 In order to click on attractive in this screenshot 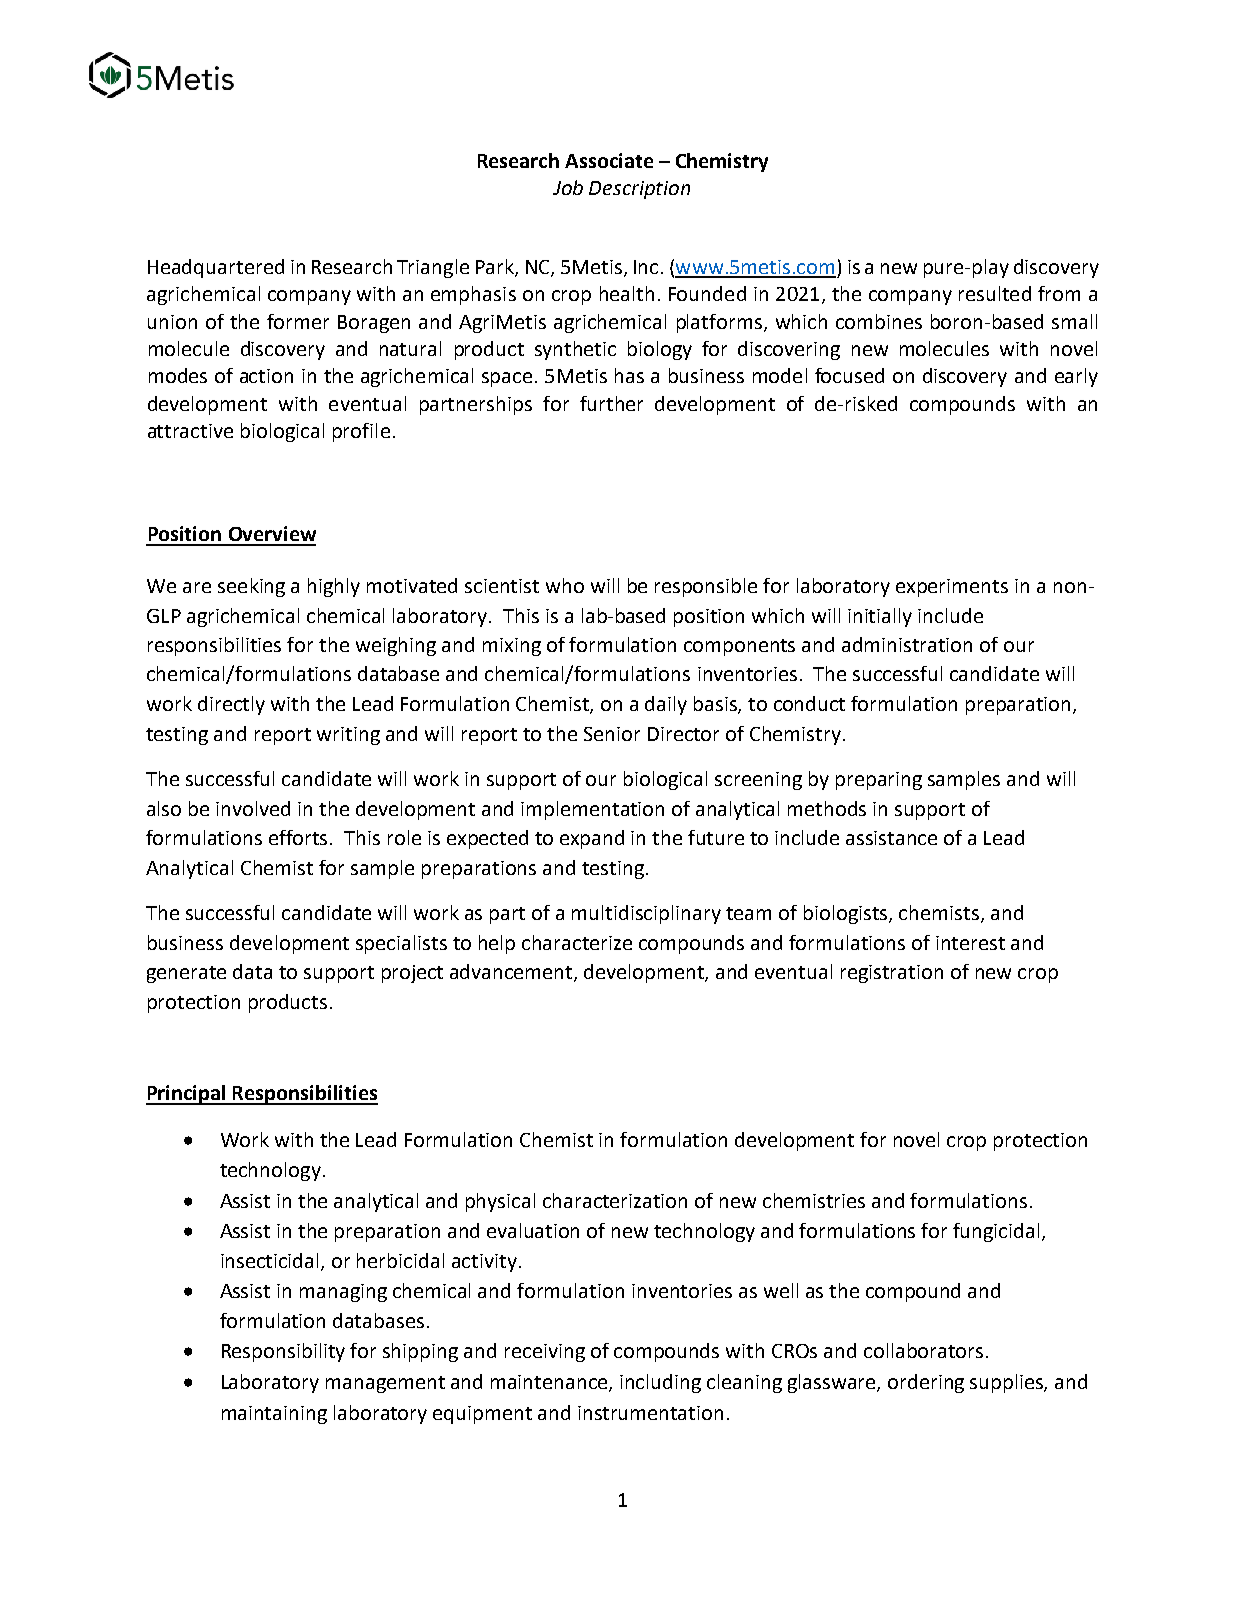, I will do `click(190, 431)`.
